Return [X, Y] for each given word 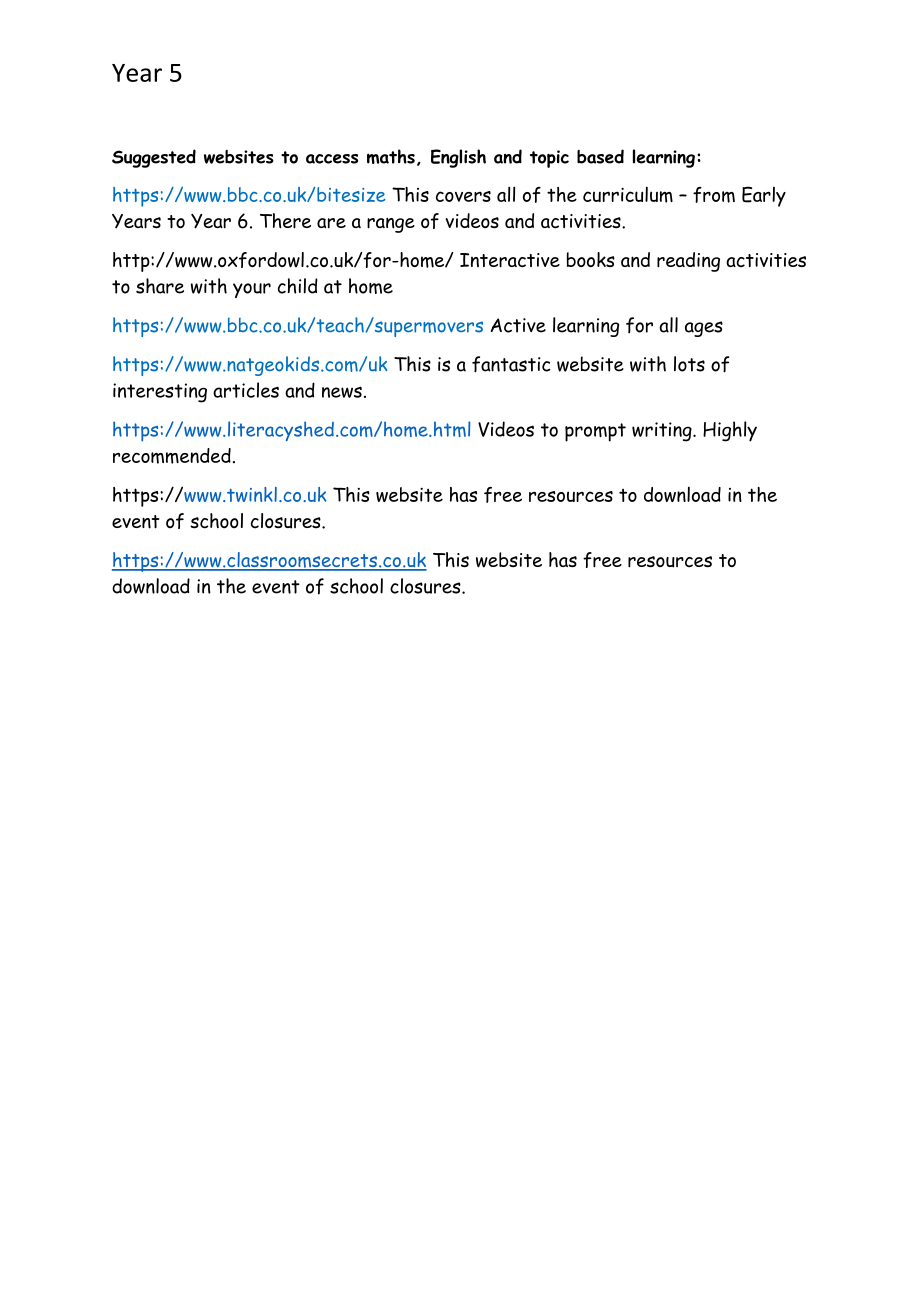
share [160, 286]
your [252, 290]
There [285, 221]
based [600, 156]
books [591, 259]
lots [689, 364]
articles [246, 390]
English [458, 158]
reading [688, 262]
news [342, 392]
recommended [172, 456]
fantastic [511, 364]
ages [704, 329]
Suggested [154, 158]
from [714, 195]
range [391, 225]
